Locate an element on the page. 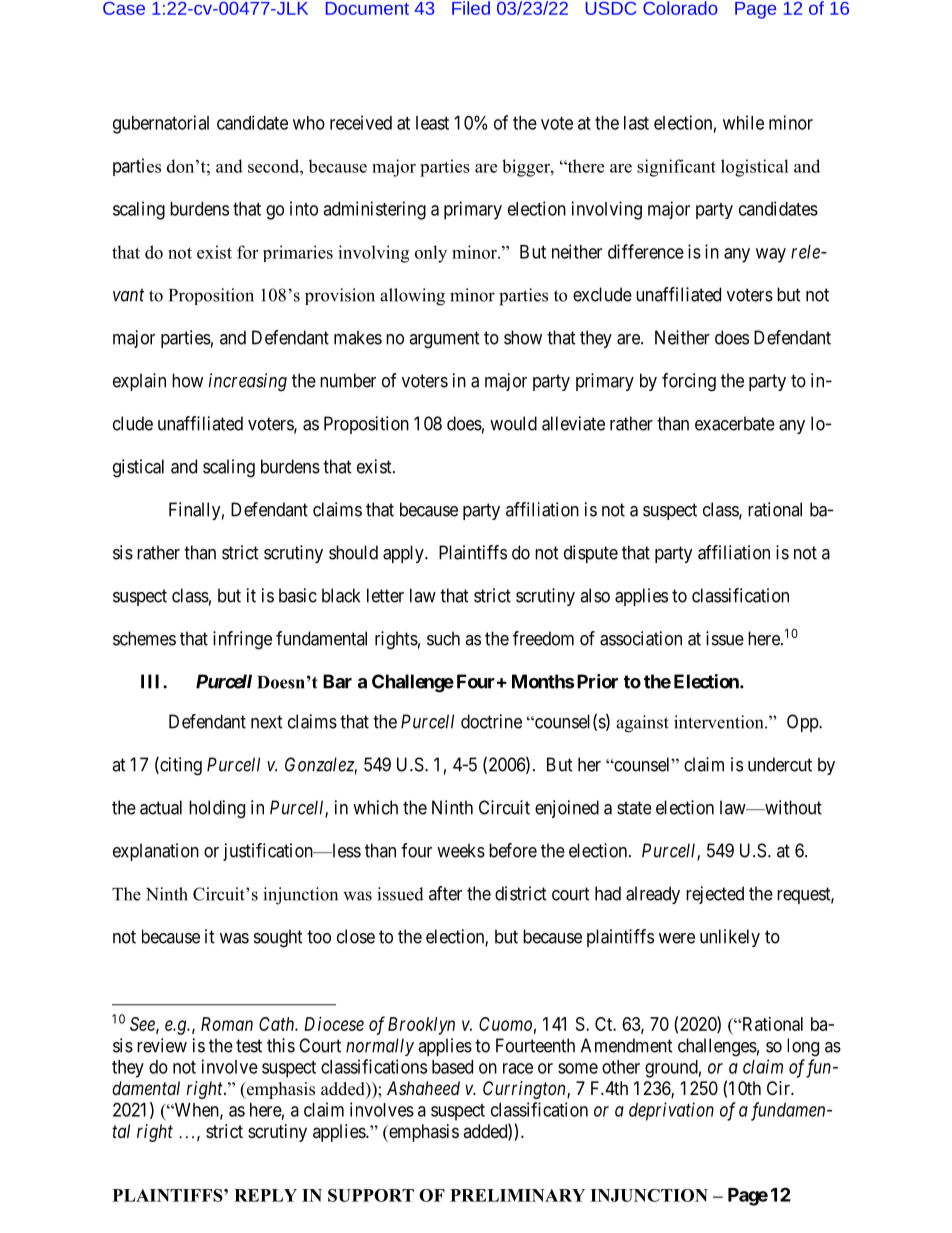 The height and width of the image is (1233, 952). next is located at coordinates (267, 722).
